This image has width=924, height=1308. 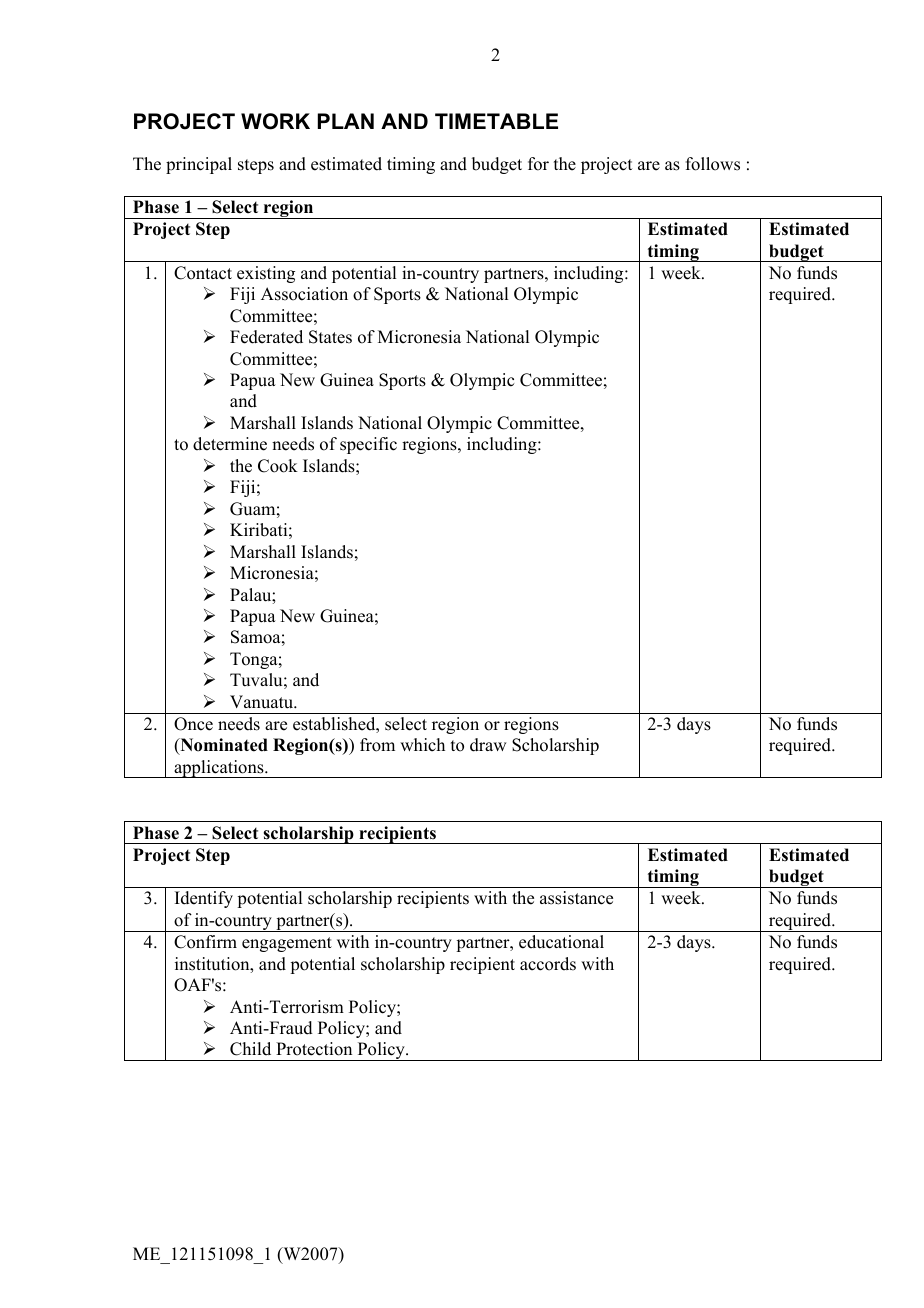 What do you see at coordinates (713, 164) in the image?
I see `follows` at bounding box center [713, 164].
